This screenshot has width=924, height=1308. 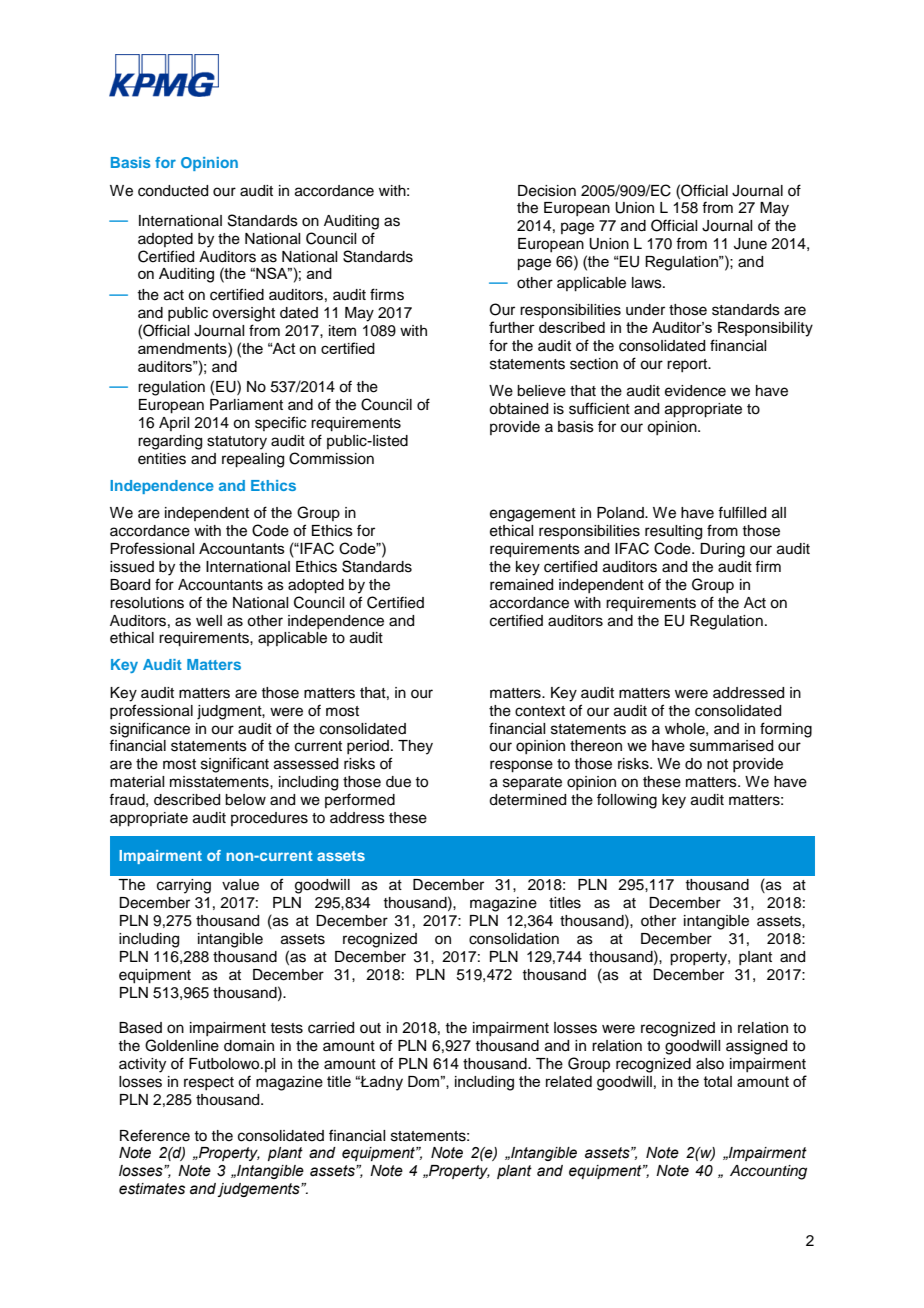 What do you see at coordinates (240, 885) in the screenshot?
I see `value` at bounding box center [240, 885].
